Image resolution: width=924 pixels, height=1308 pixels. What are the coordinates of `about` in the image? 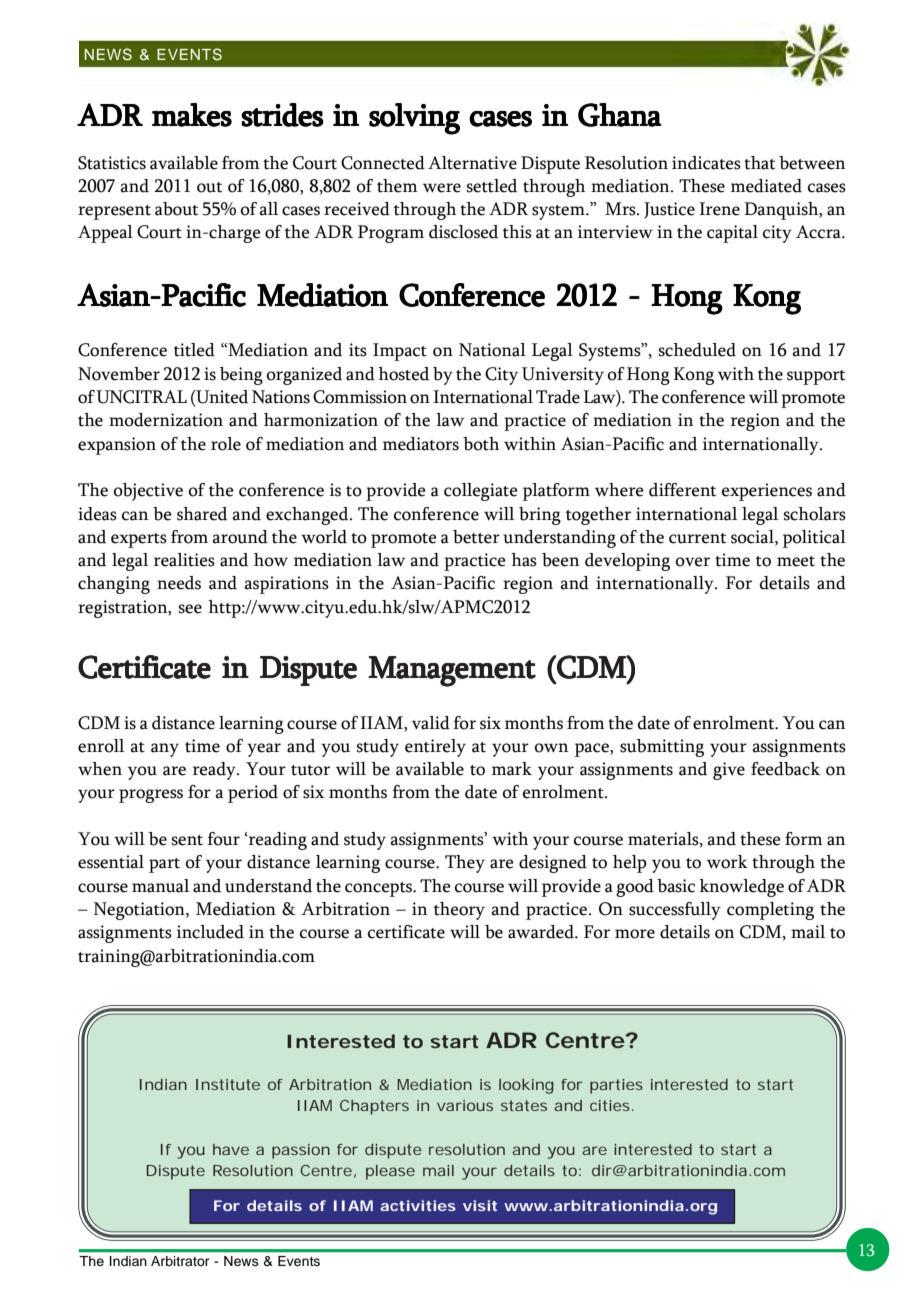 It's located at (176, 209).
